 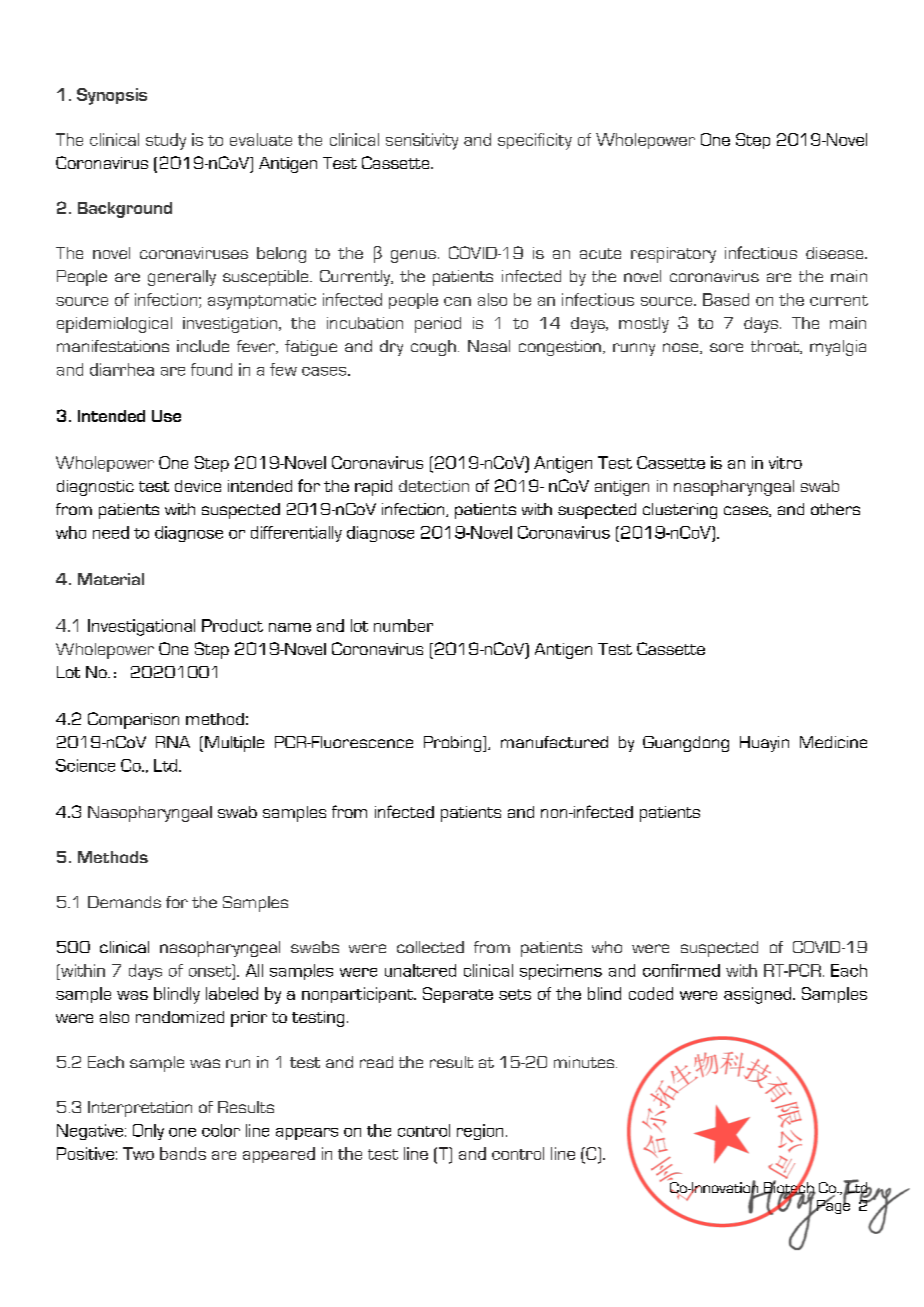 What do you see at coordinates (757, 995) in the image?
I see `assigned` at bounding box center [757, 995].
